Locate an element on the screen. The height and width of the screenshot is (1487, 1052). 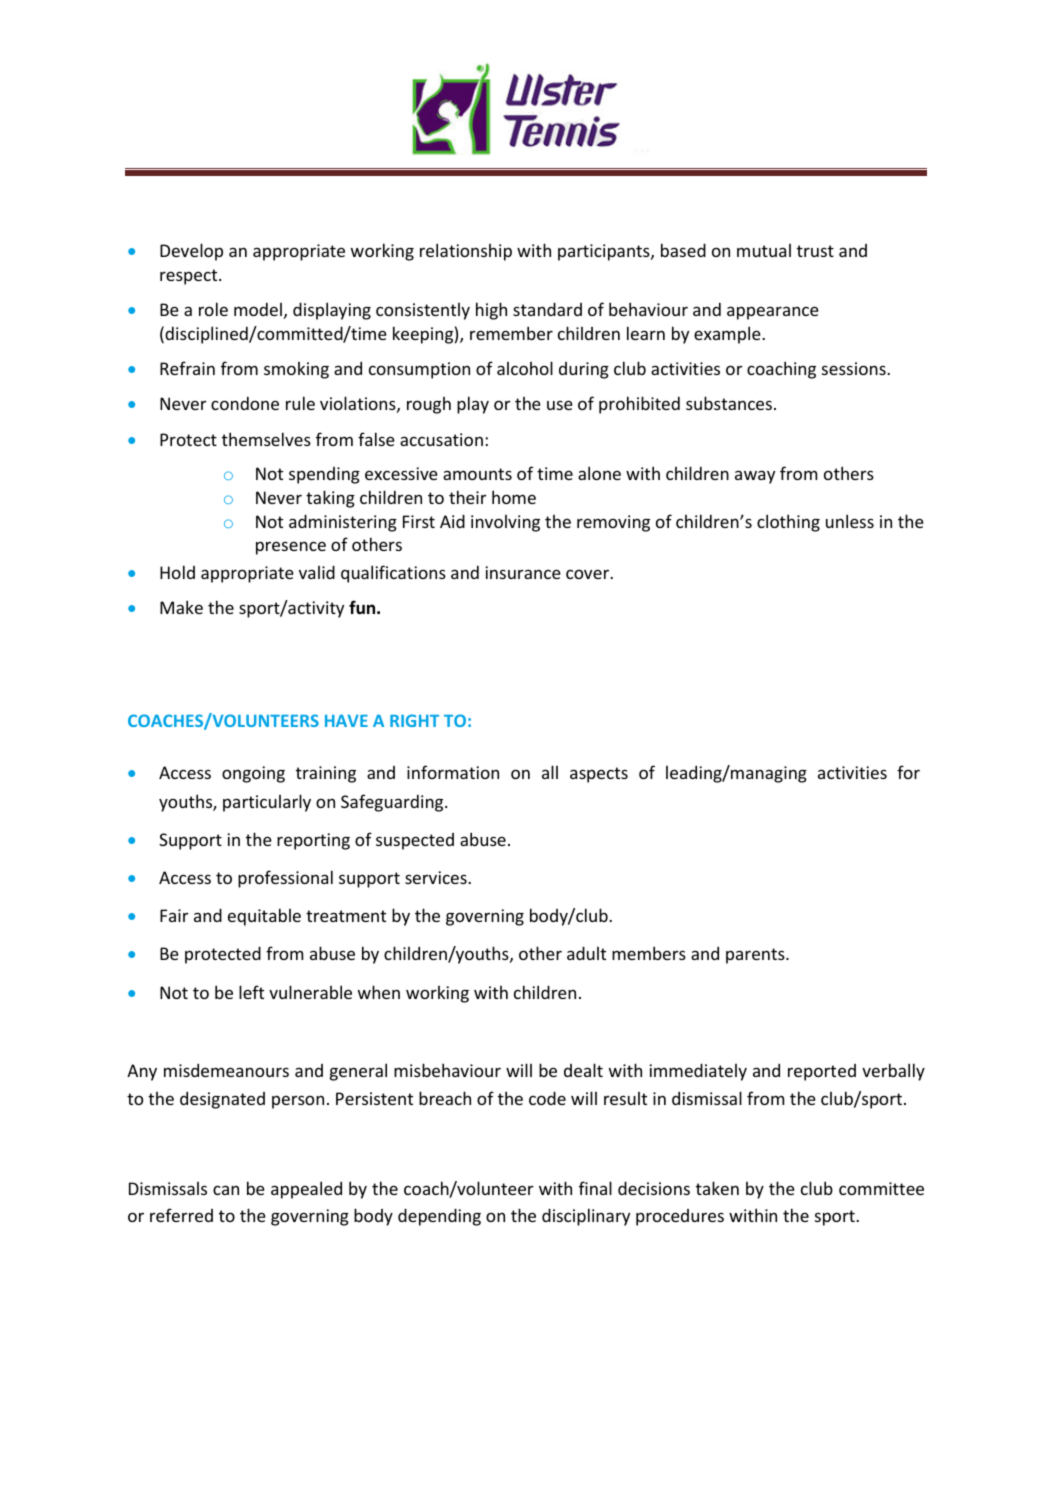
information is located at coordinates (453, 772).
